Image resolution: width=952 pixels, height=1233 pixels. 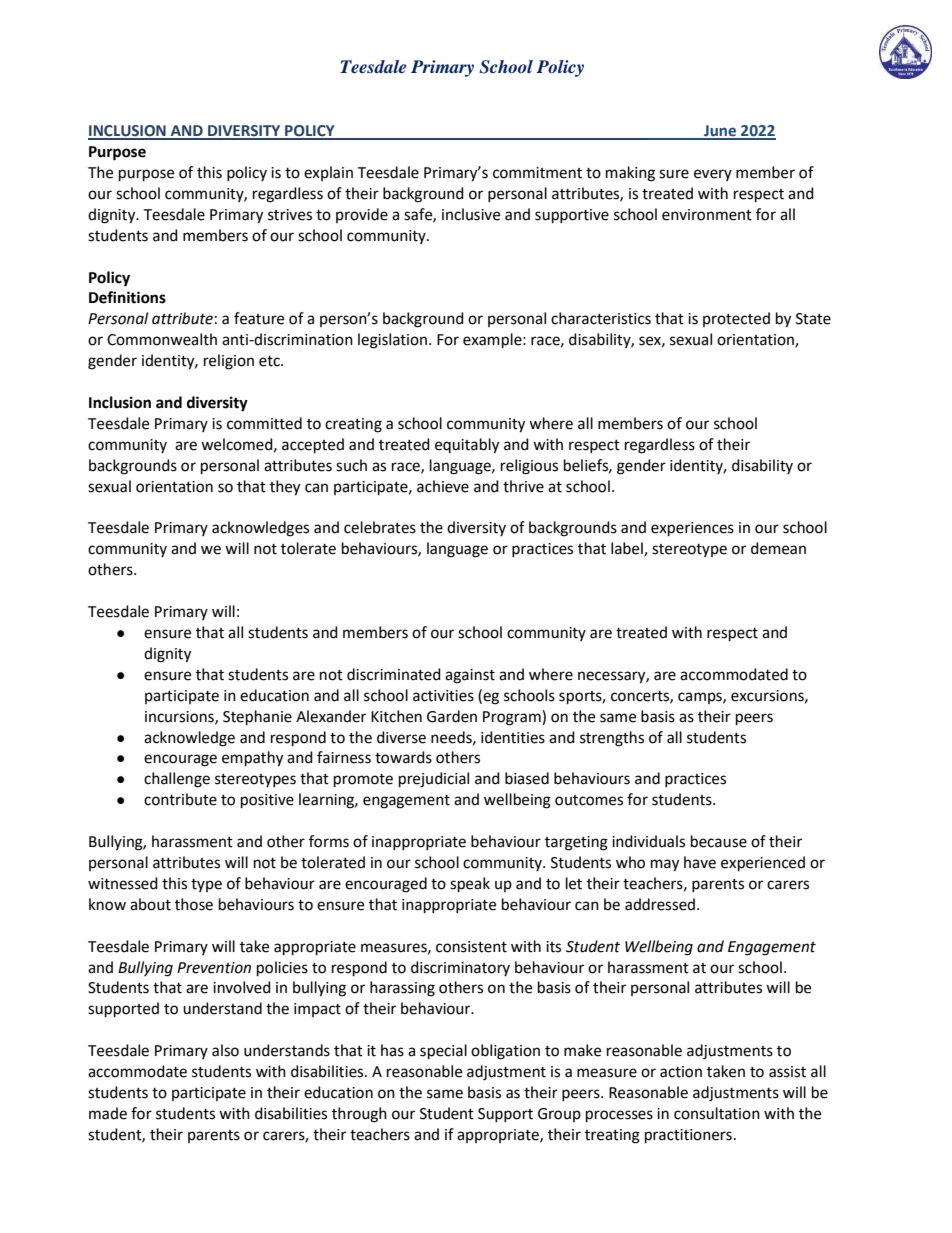 What do you see at coordinates (471, 214) in the page?
I see `inclusive` at bounding box center [471, 214].
